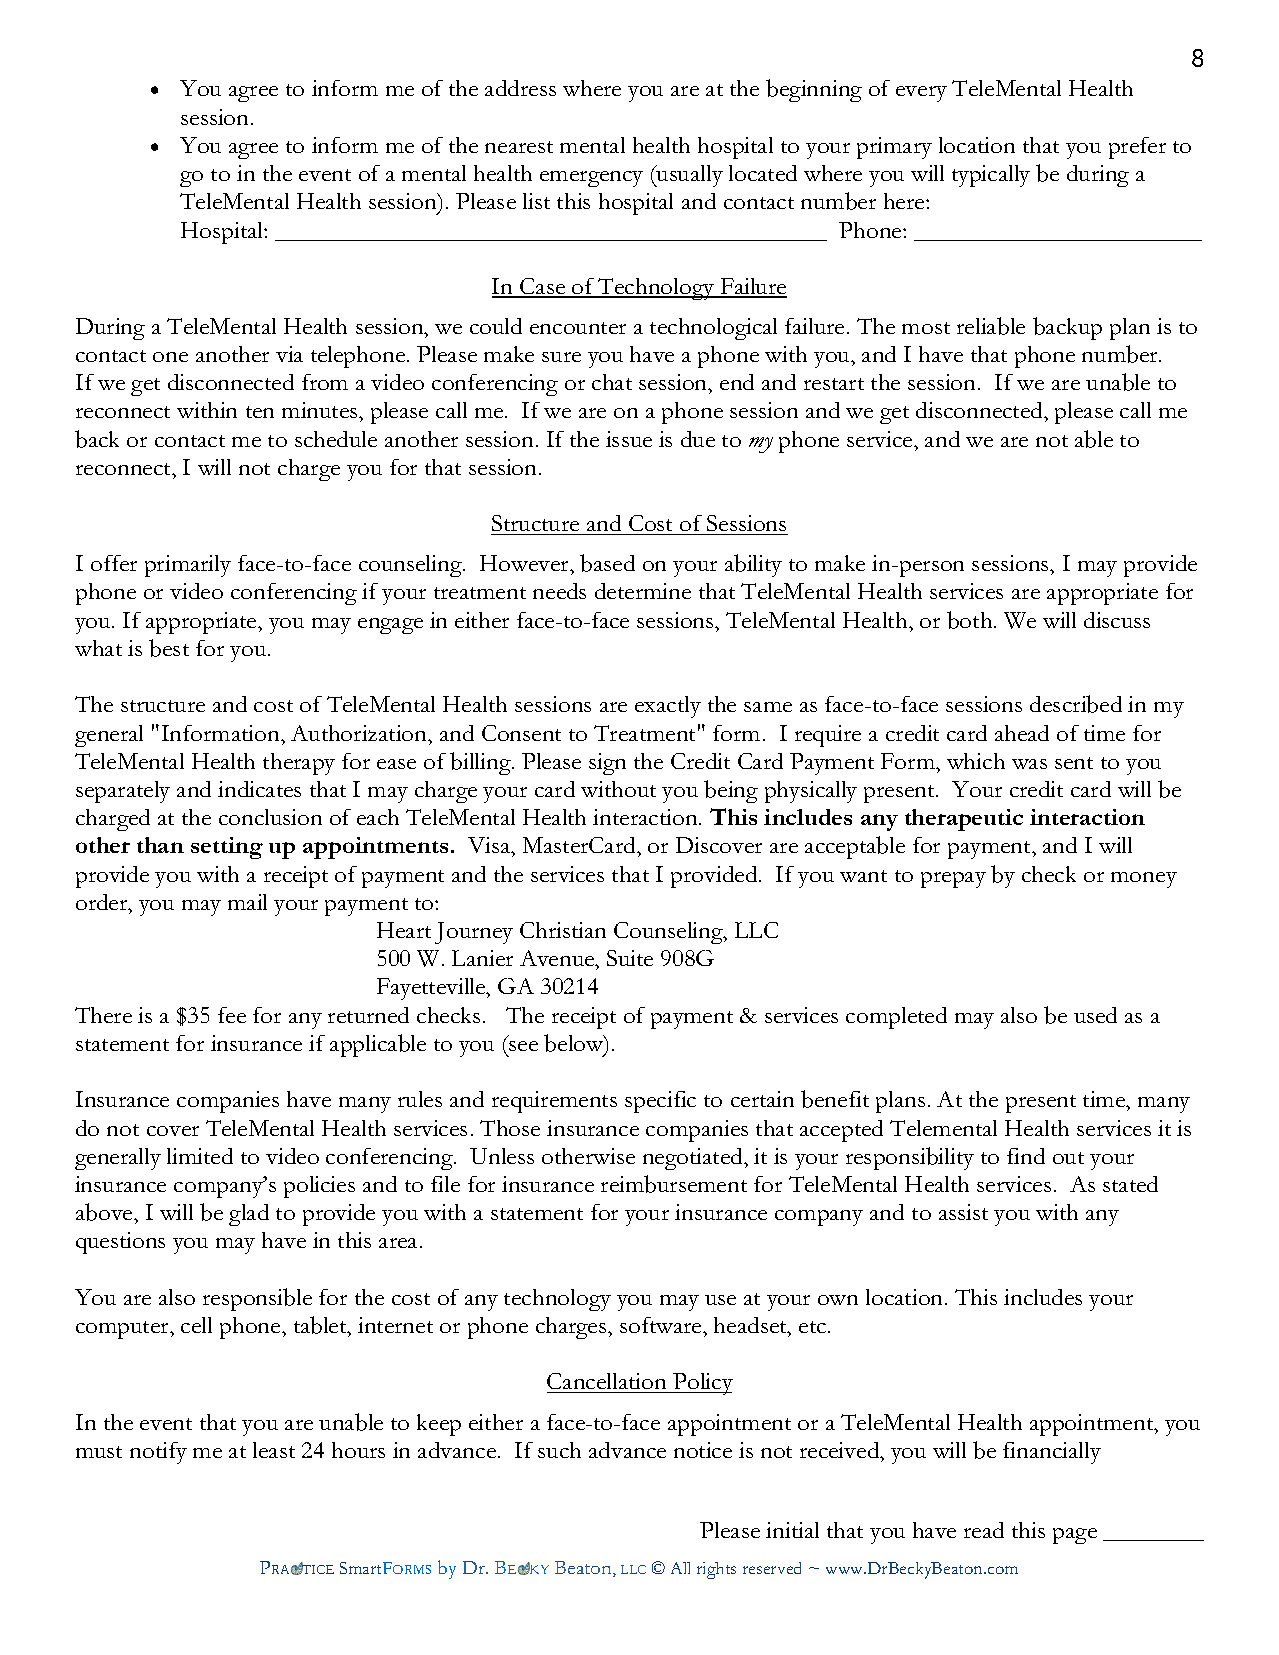 The height and width of the page is (1655, 1279). Describe the element at coordinates (274, 1450) in the page. I see `least` at that location.
